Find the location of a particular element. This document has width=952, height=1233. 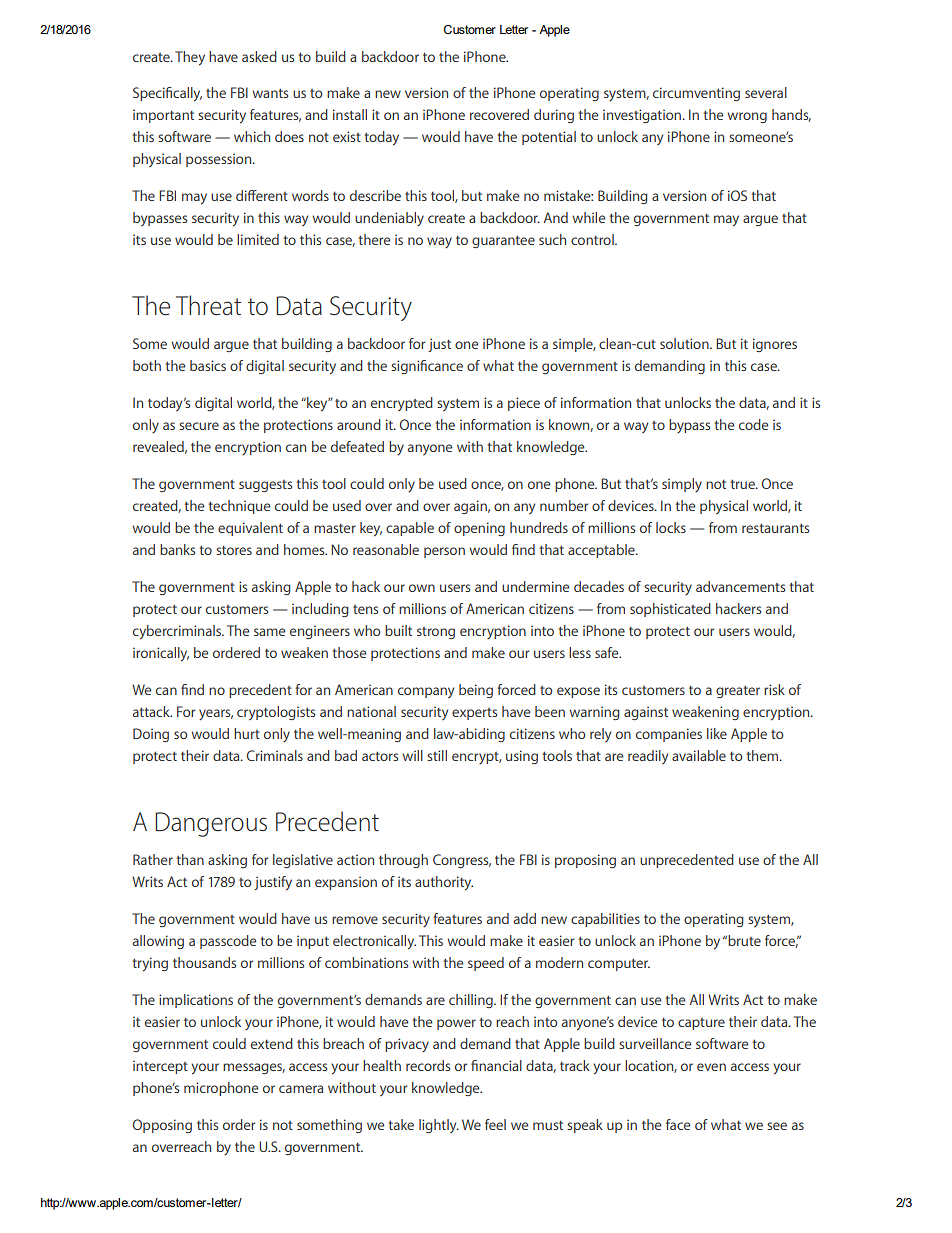

available is located at coordinates (699, 755).
